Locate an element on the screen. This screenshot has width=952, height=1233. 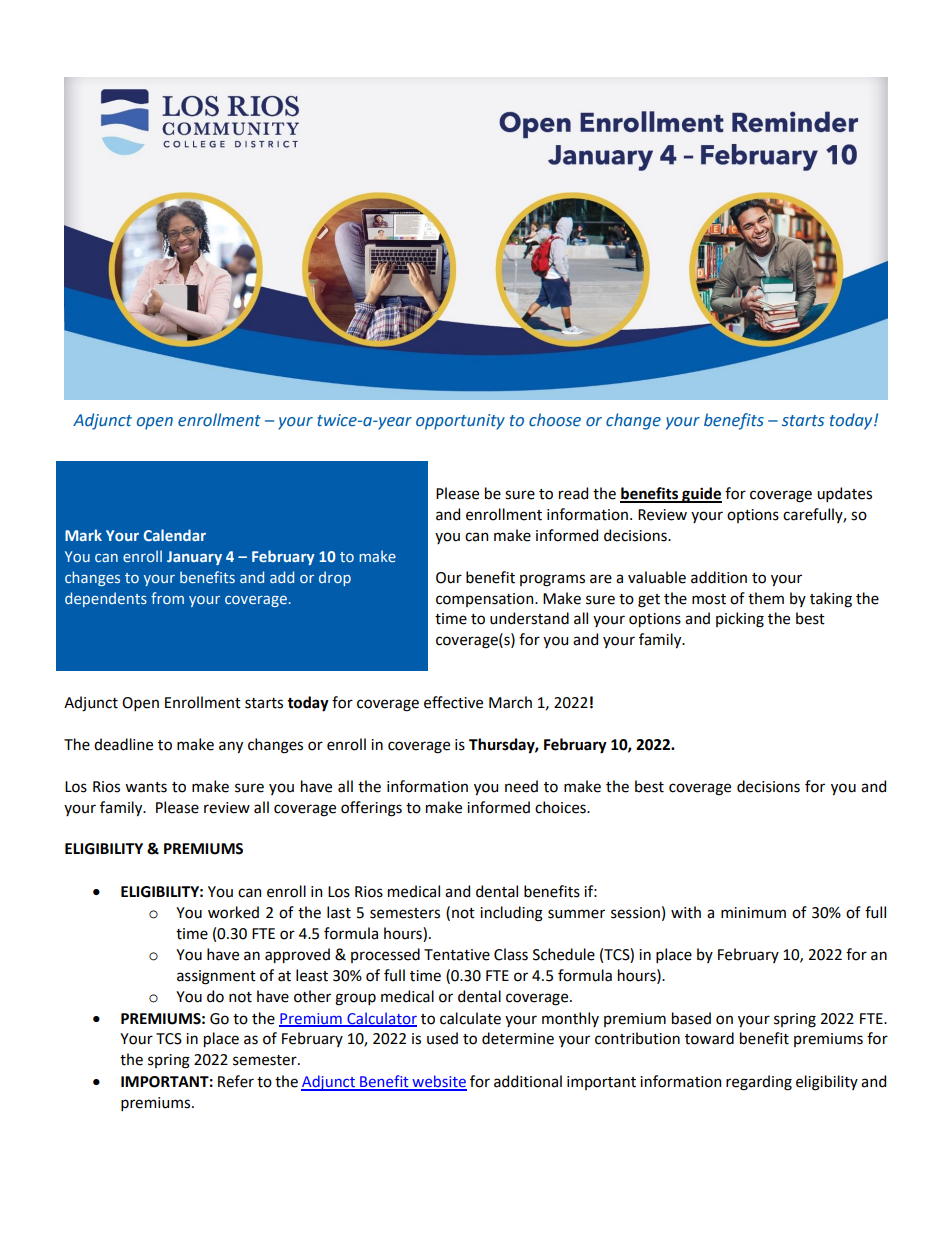
website is located at coordinates (438, 1082).
